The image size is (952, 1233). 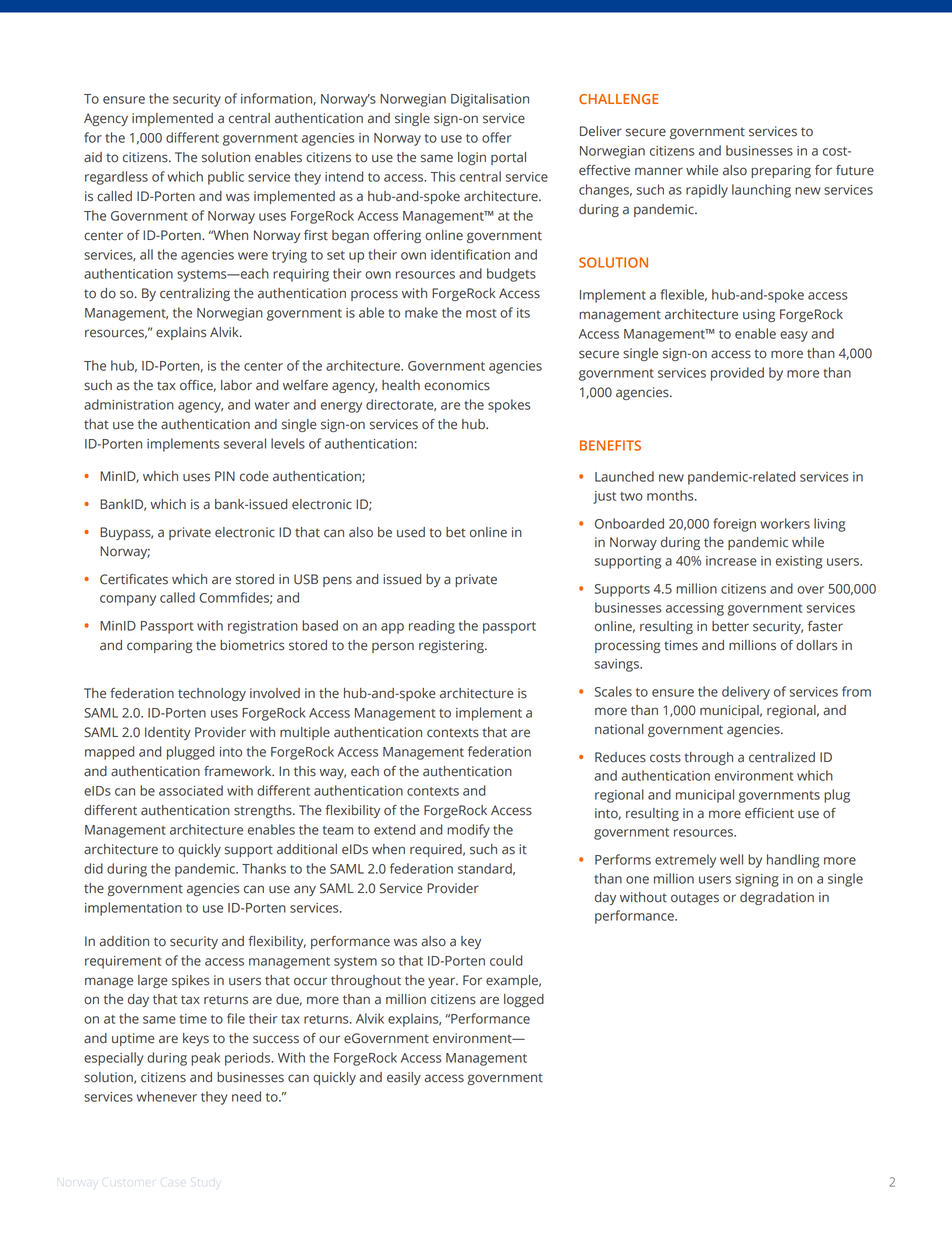 I want to click on economics, so click(x=457, y=385).
